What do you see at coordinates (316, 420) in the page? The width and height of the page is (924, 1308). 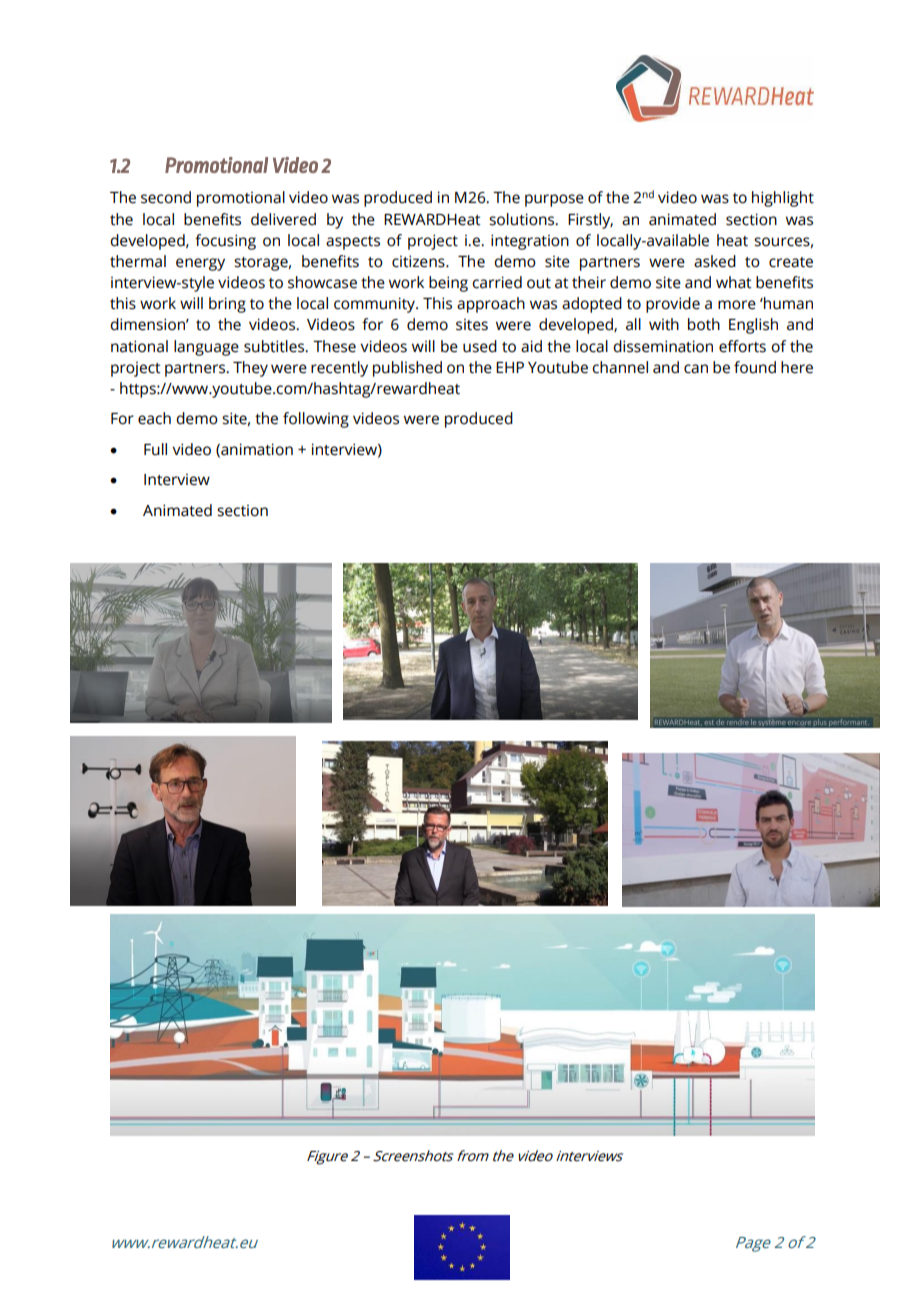 I see `following` at bounding box center [316, 420].
